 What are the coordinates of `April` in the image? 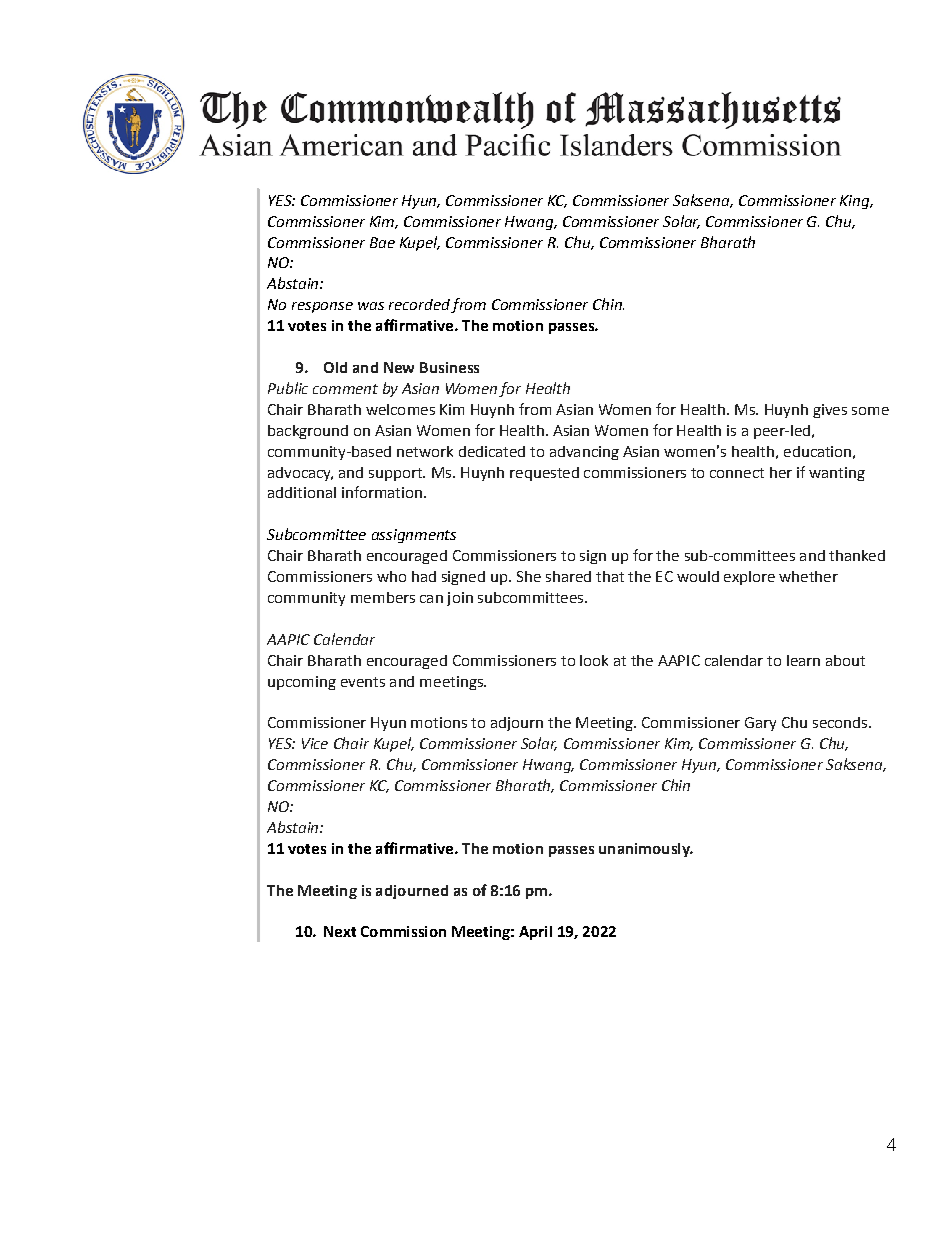 It's located at (535, 933).
